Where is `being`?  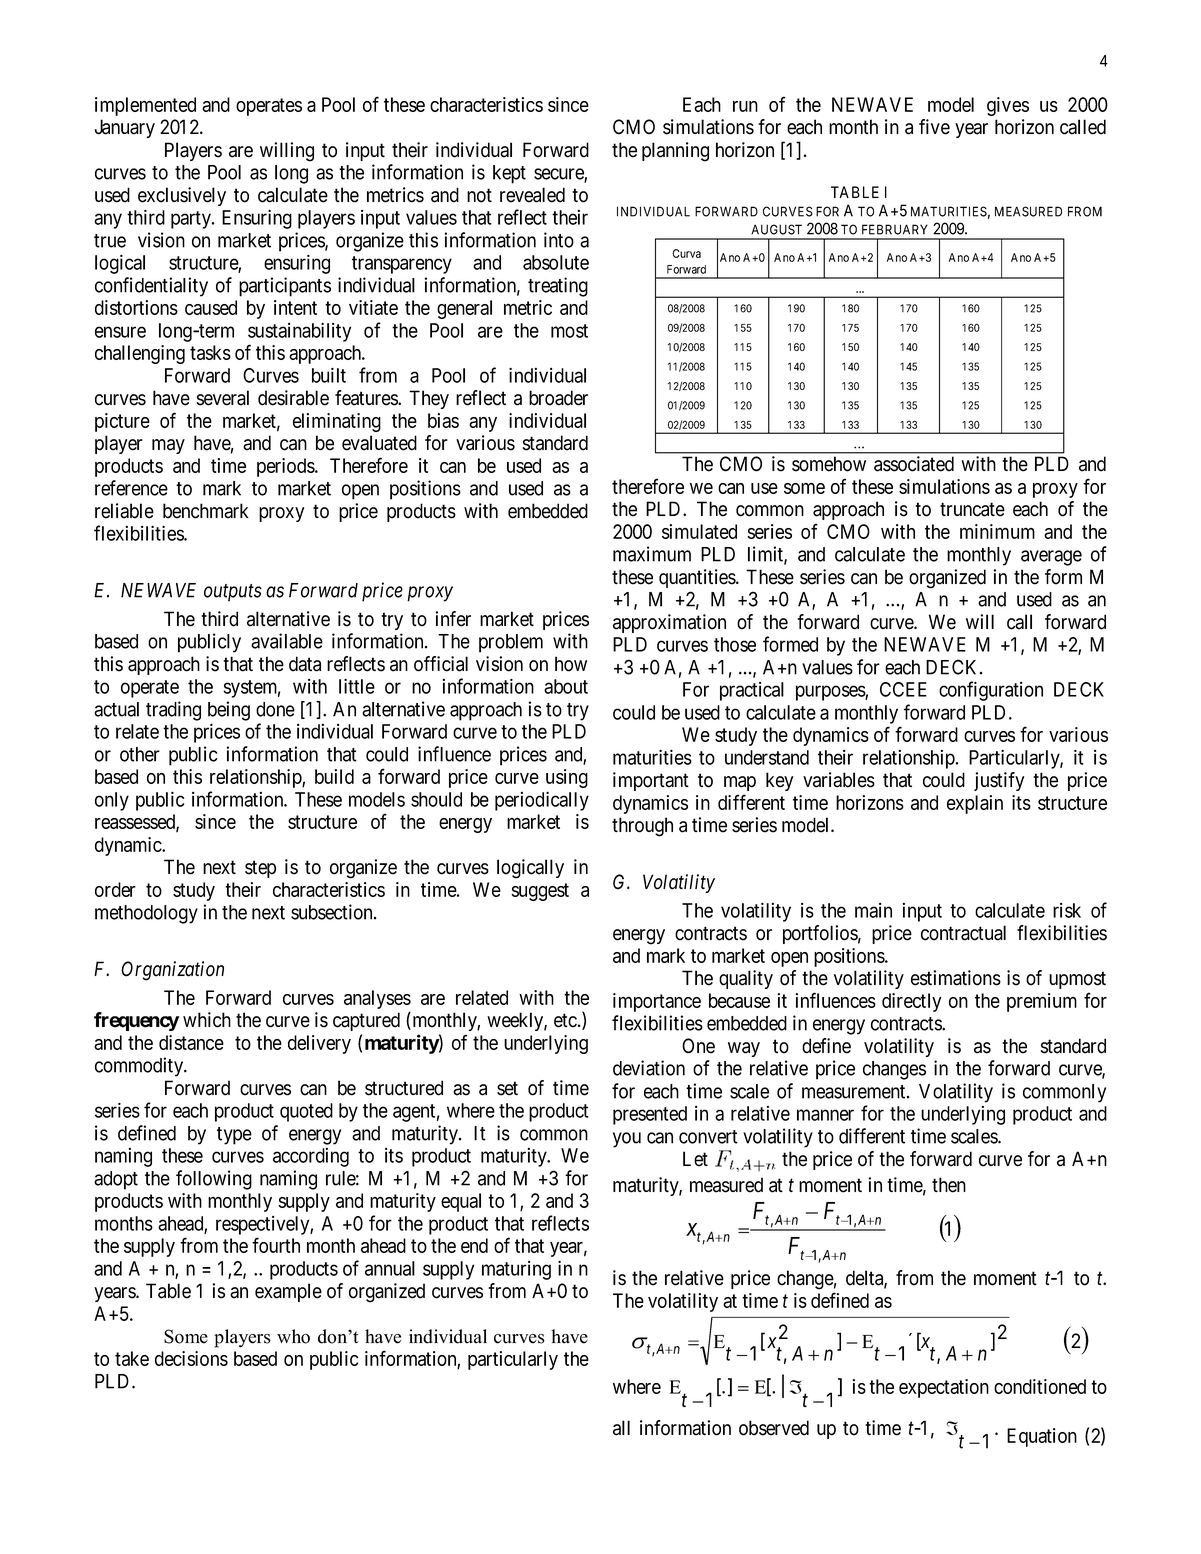 being is located at coordinates (229, 711).
